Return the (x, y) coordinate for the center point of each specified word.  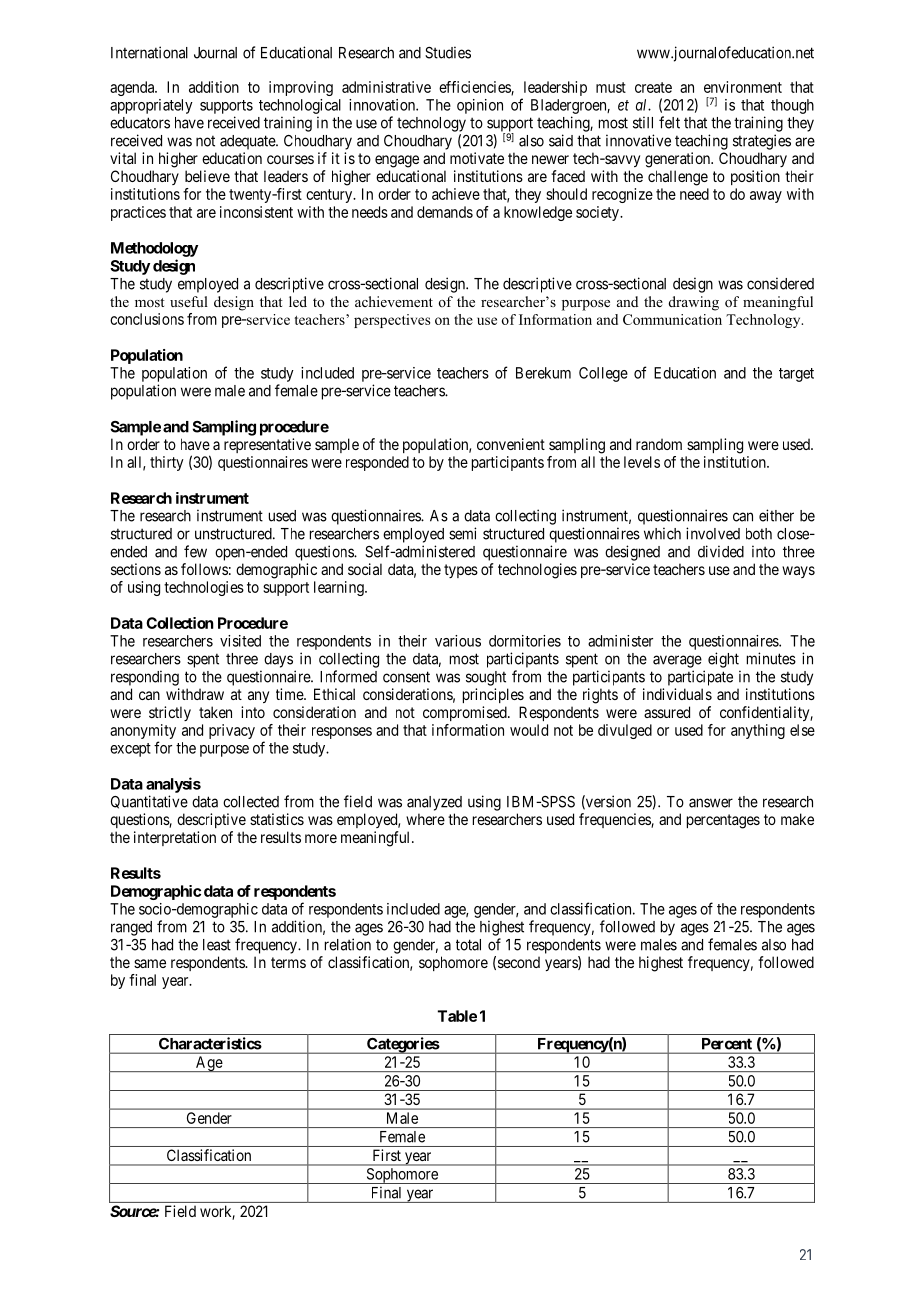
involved (713, 533)
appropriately (151, 106)
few (195, 551)
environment (743, 87)
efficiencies (475, 88)
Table (457, 1016)
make (797, 819)
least (217, 945)
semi (462, 533)
